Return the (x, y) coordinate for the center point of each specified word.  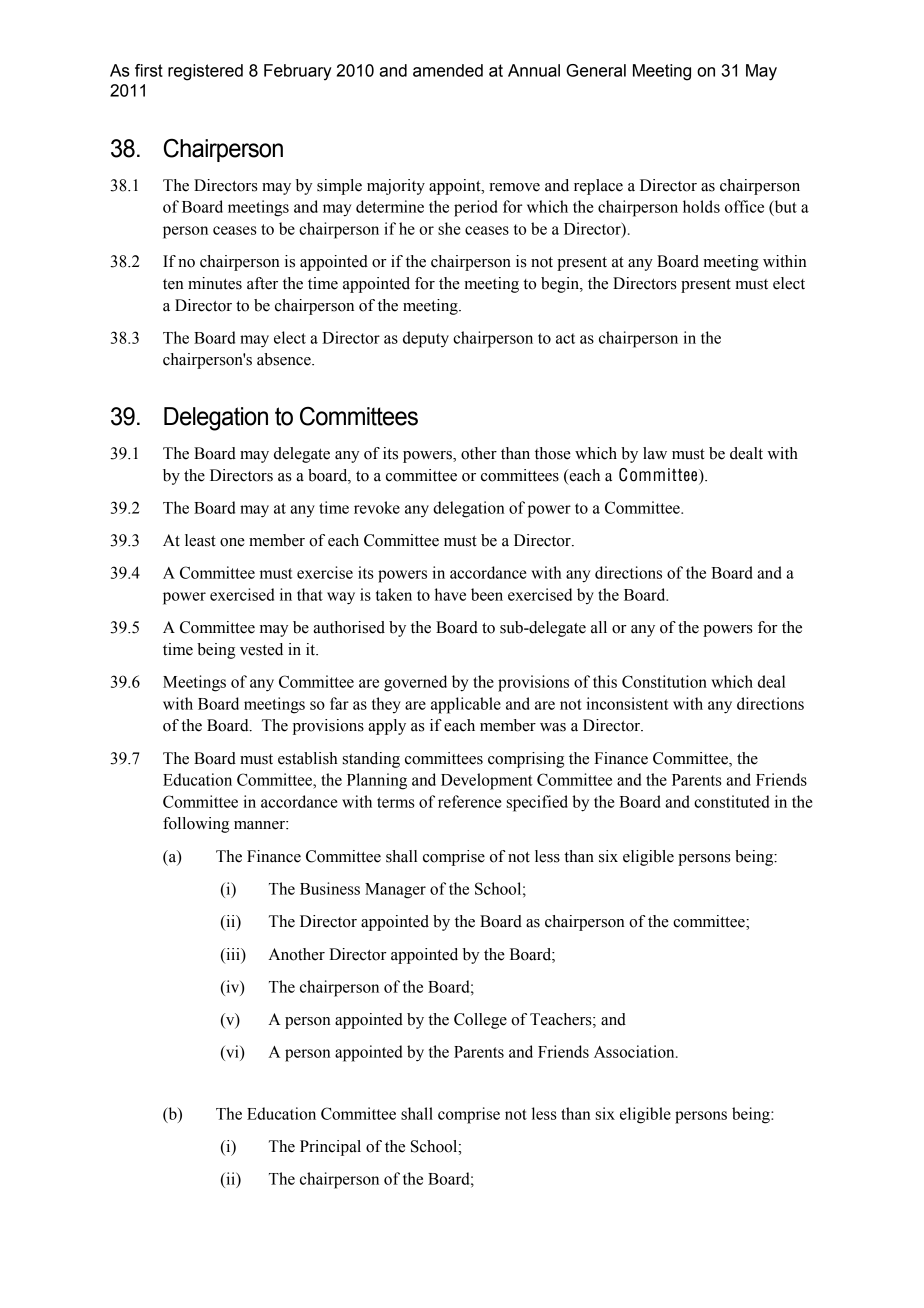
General (596, 70)
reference (470, 801)
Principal (330, 1148)
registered (205, 72)
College (480, 1021)
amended (448, 70)
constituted (731, 801)
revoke (377, 507)
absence (285, 359)
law (655, 453)
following (196, 825)
